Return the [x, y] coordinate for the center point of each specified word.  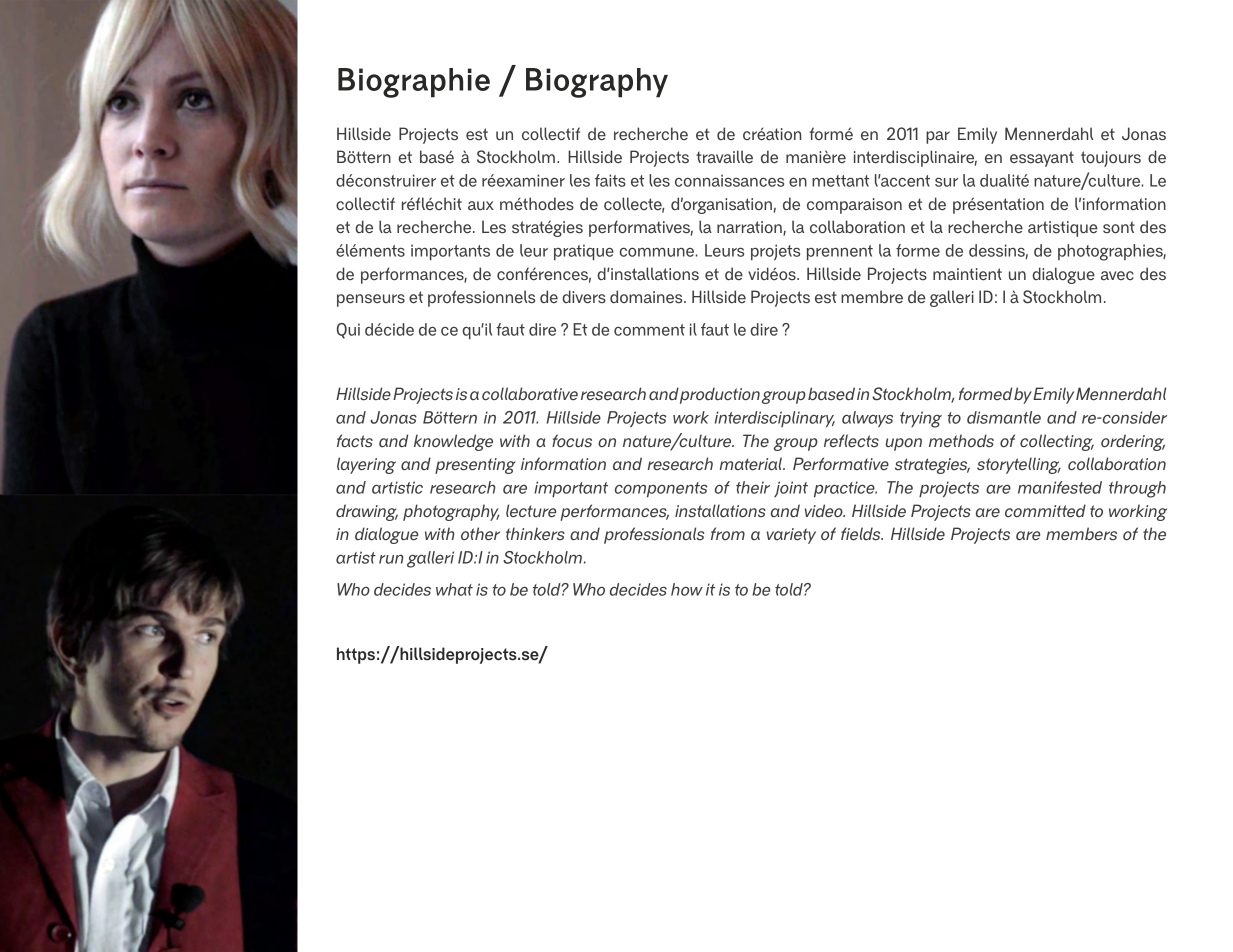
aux [481, 205]
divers [584, 297]
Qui [348, 331]
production [720, 395]
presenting [475, 466]
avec [1117, 276]
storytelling [1019, 465]
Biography [597, 83]
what [454, 589]
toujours [1111, 159]
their [753, 487]
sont [1119, 227]
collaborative [530, 394]
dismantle [1004, 417]
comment [649, 330]
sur [946, 182]
